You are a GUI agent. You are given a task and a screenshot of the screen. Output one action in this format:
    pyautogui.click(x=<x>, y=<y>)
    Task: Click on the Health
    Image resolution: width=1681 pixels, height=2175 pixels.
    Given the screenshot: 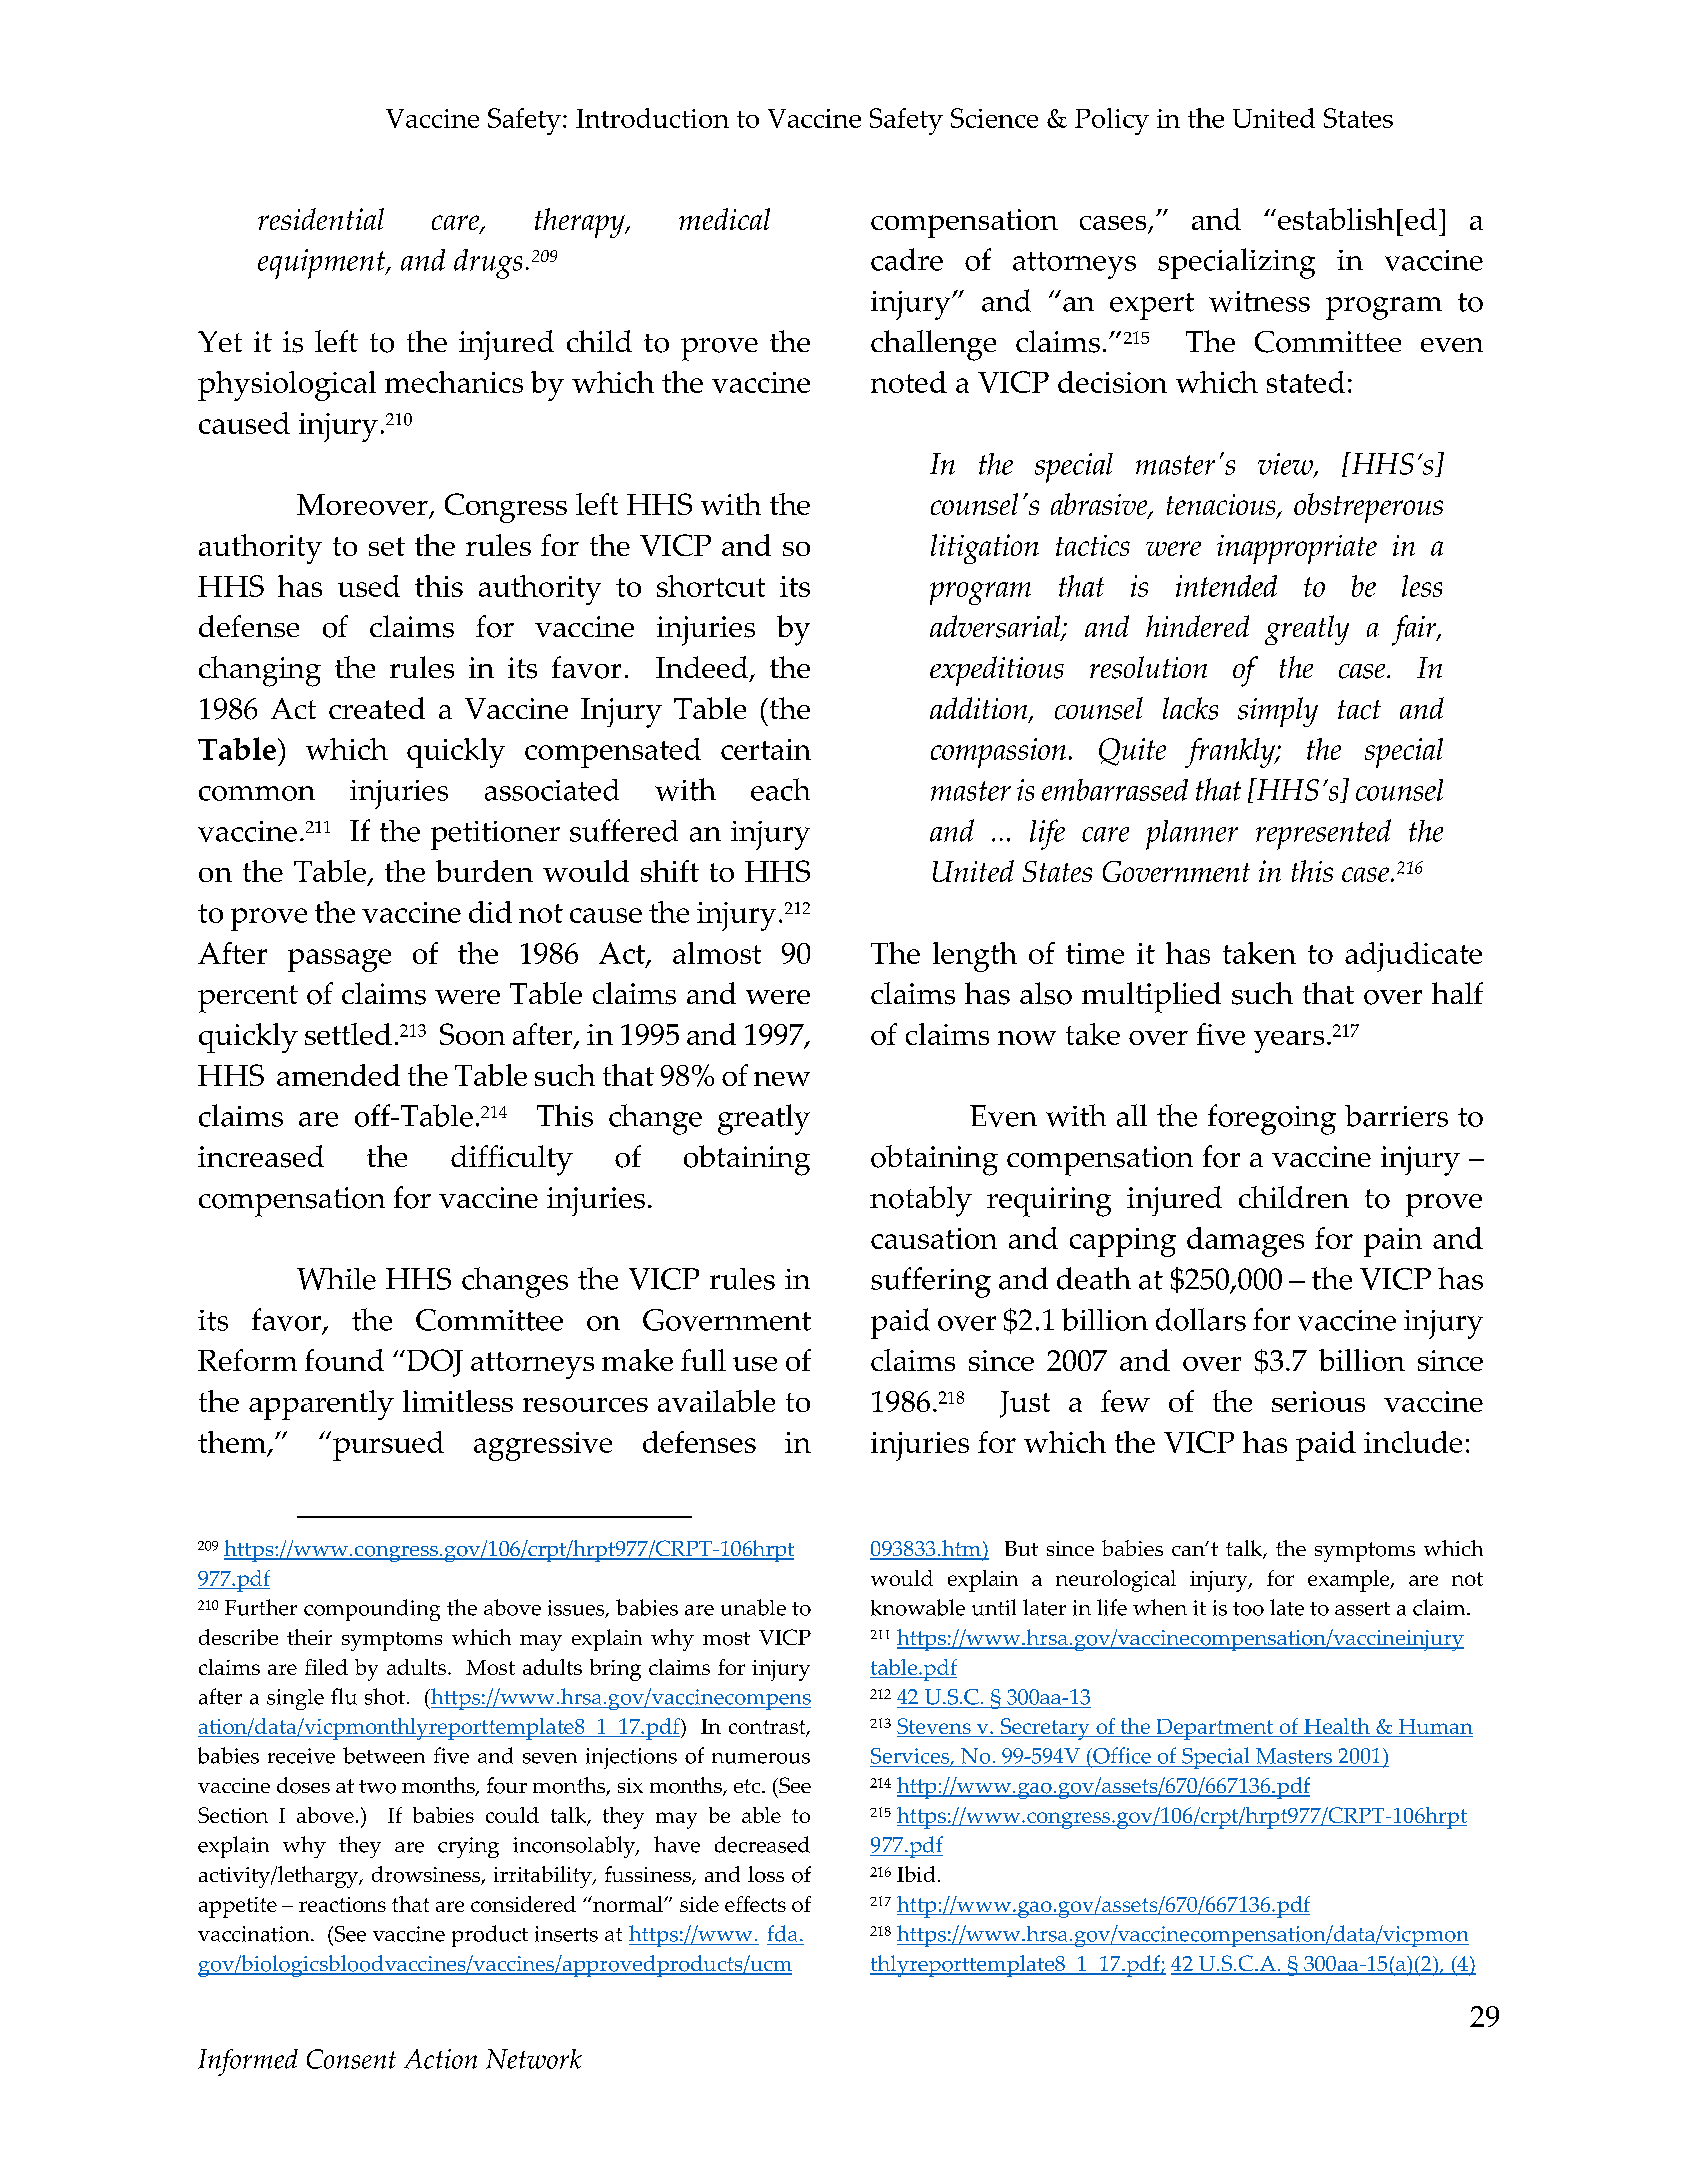 What is the action you would take?
    pyautogui.click(x=1337, y=1727)
